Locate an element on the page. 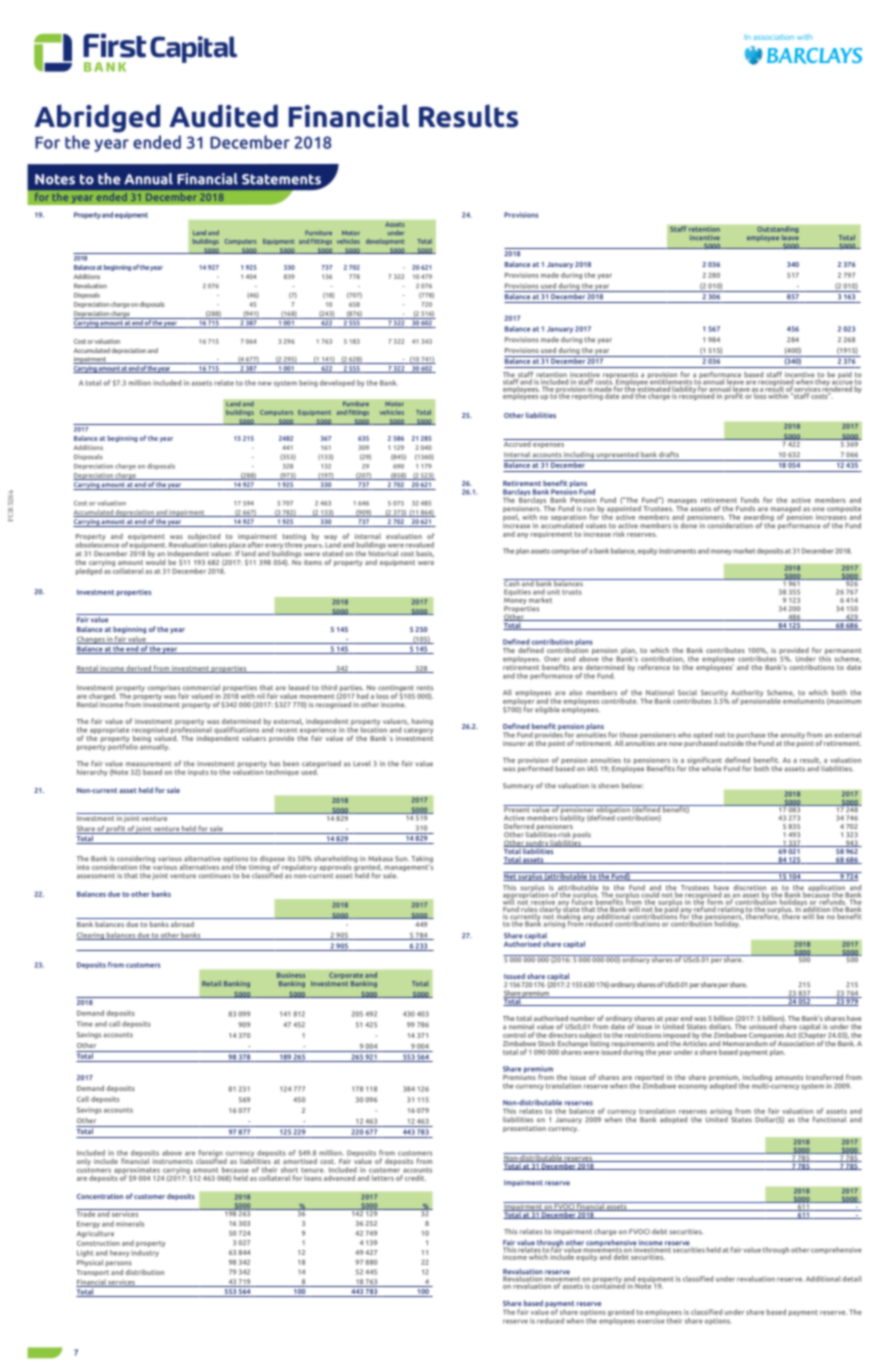 Image resolution: width=896 pixels, height=1368 pixels. detail is located at coordinates (852, 1279).
